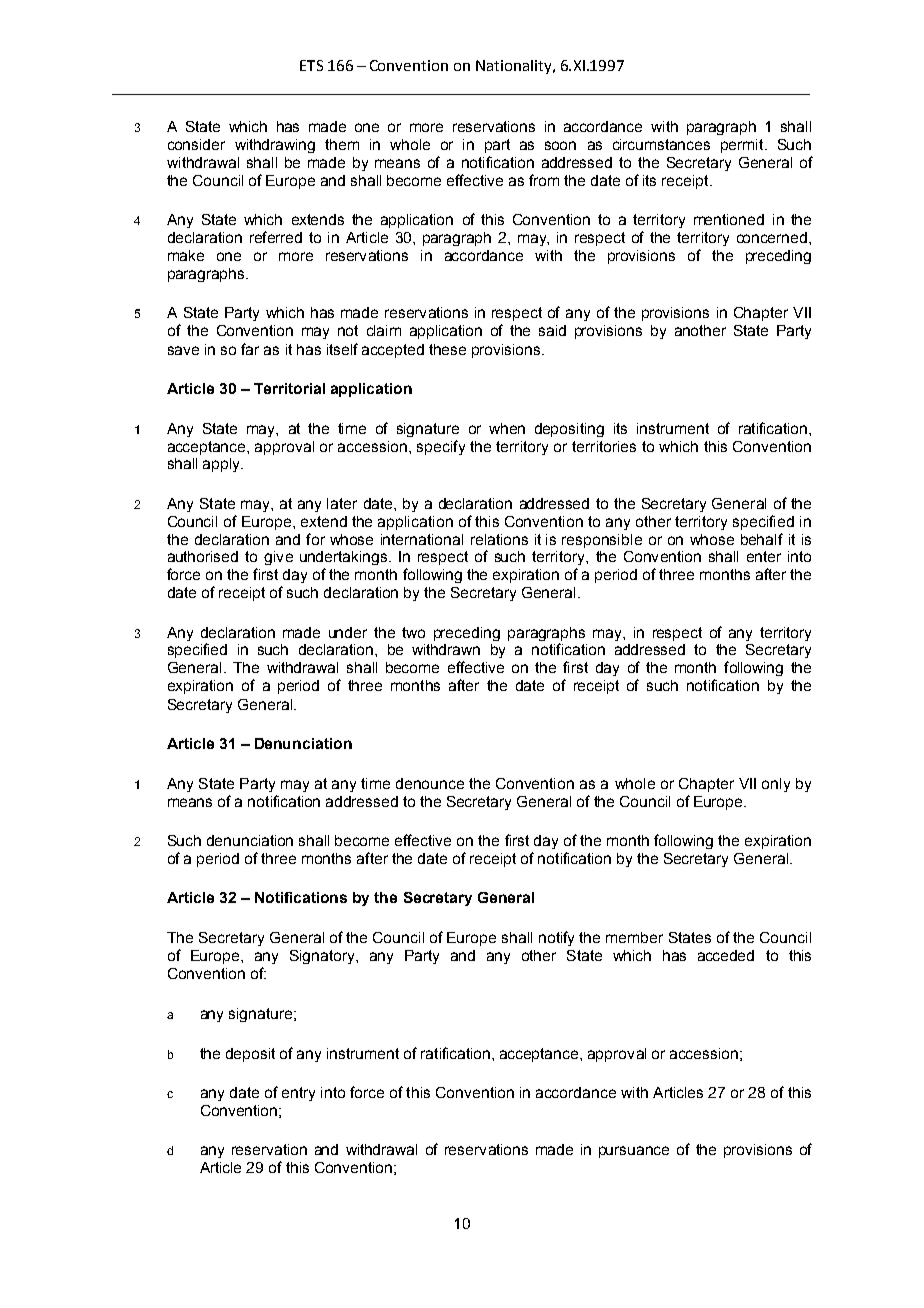 The width and height of the screenshot is (924, 1308). What do you see at coordinates (323, 957) in the screenshot?
I see `Signatory` at bounding box center [323, 957].
